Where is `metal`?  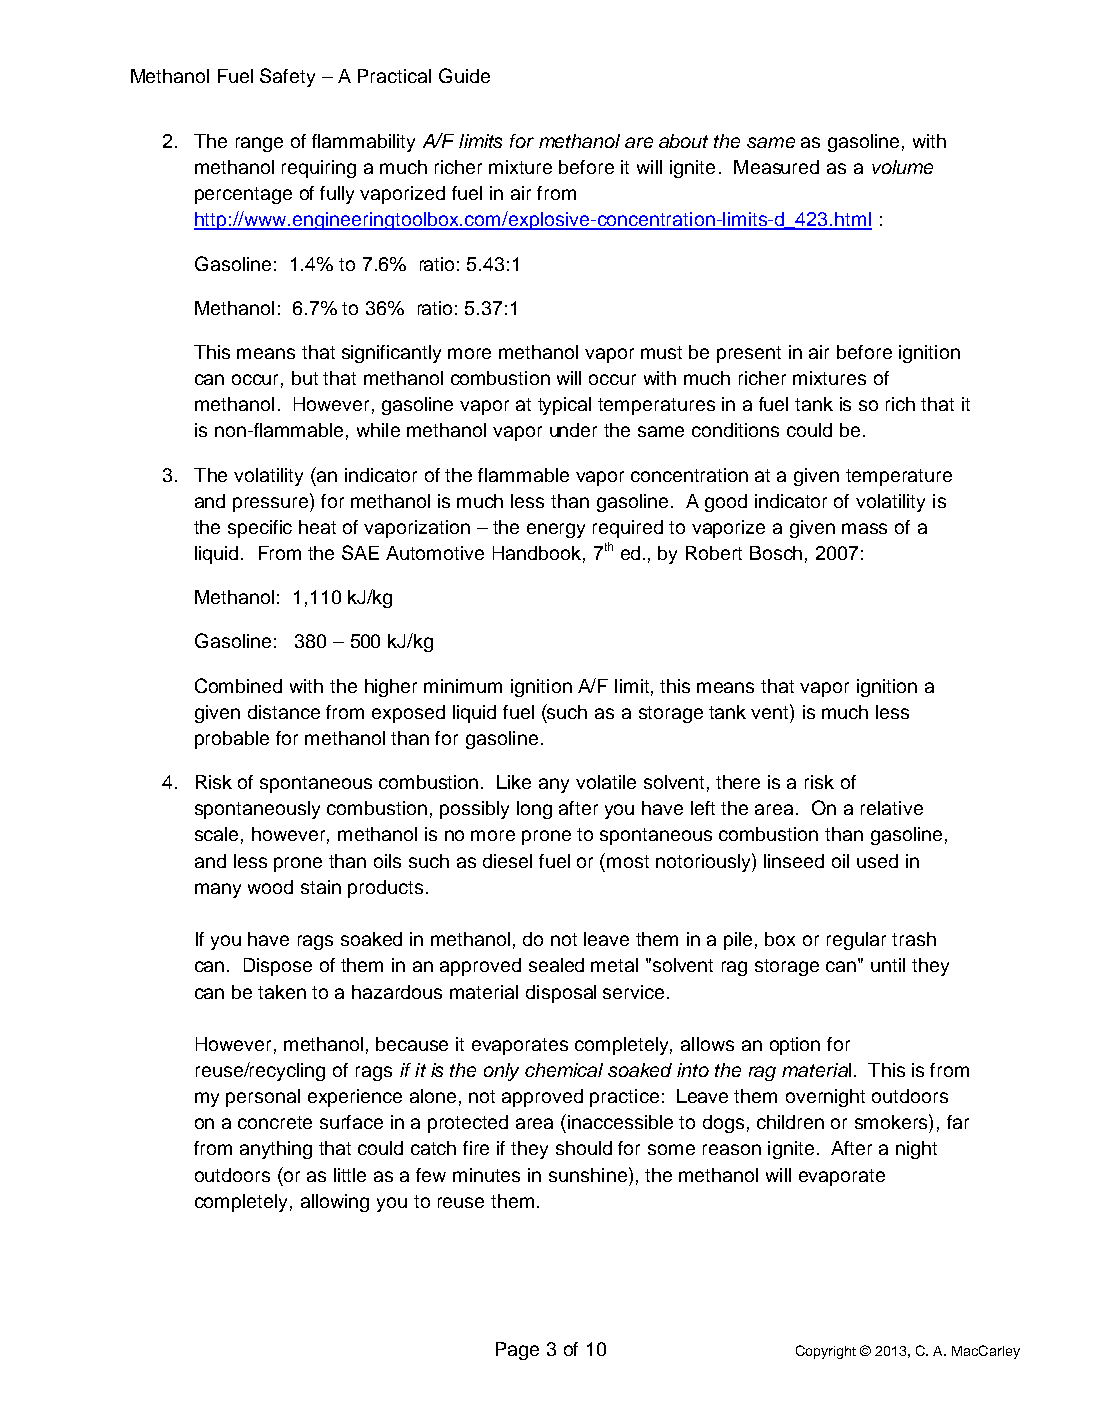
metal is located at coordinates (614, 965).
